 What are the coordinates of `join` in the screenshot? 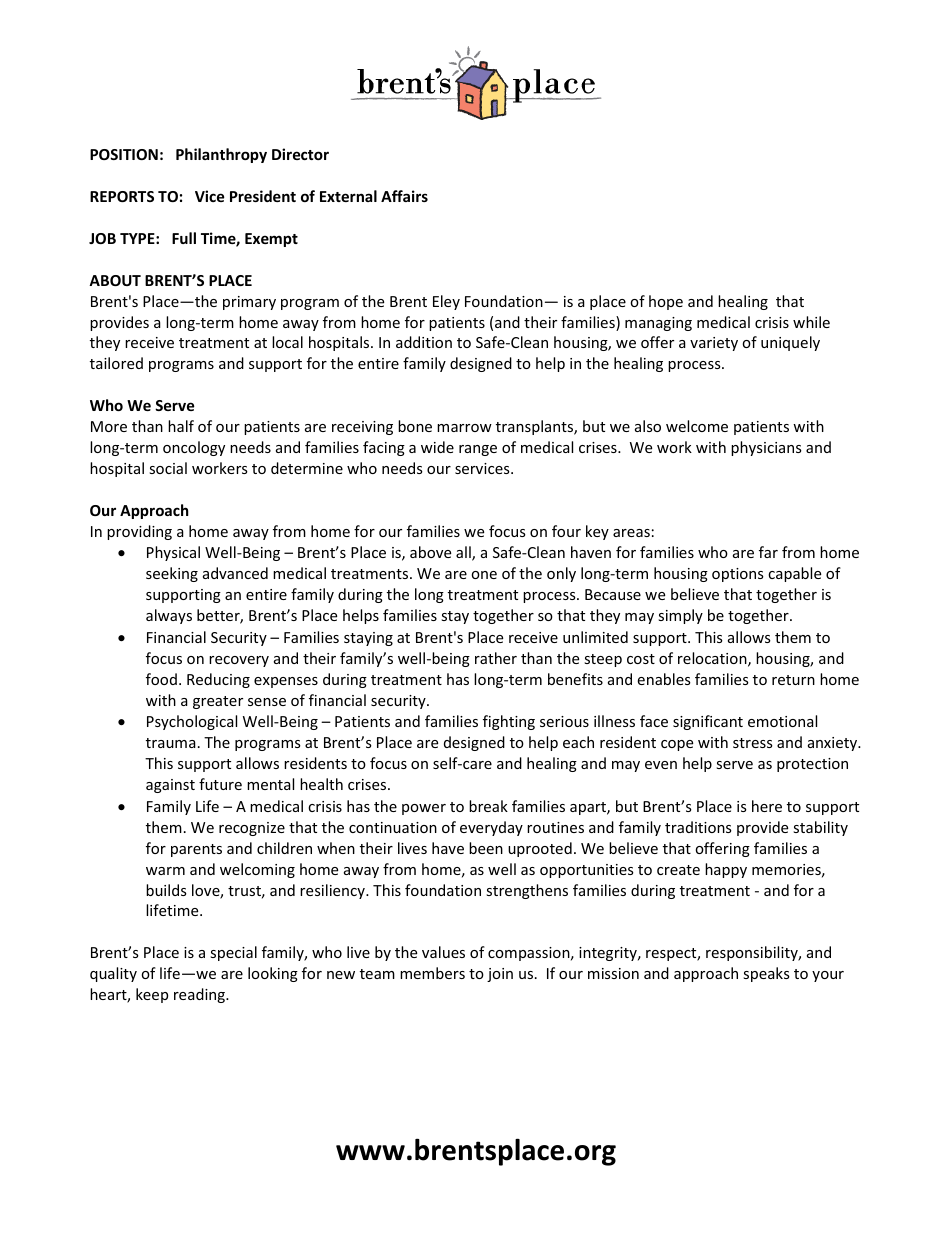 It's located at (500, 975).
